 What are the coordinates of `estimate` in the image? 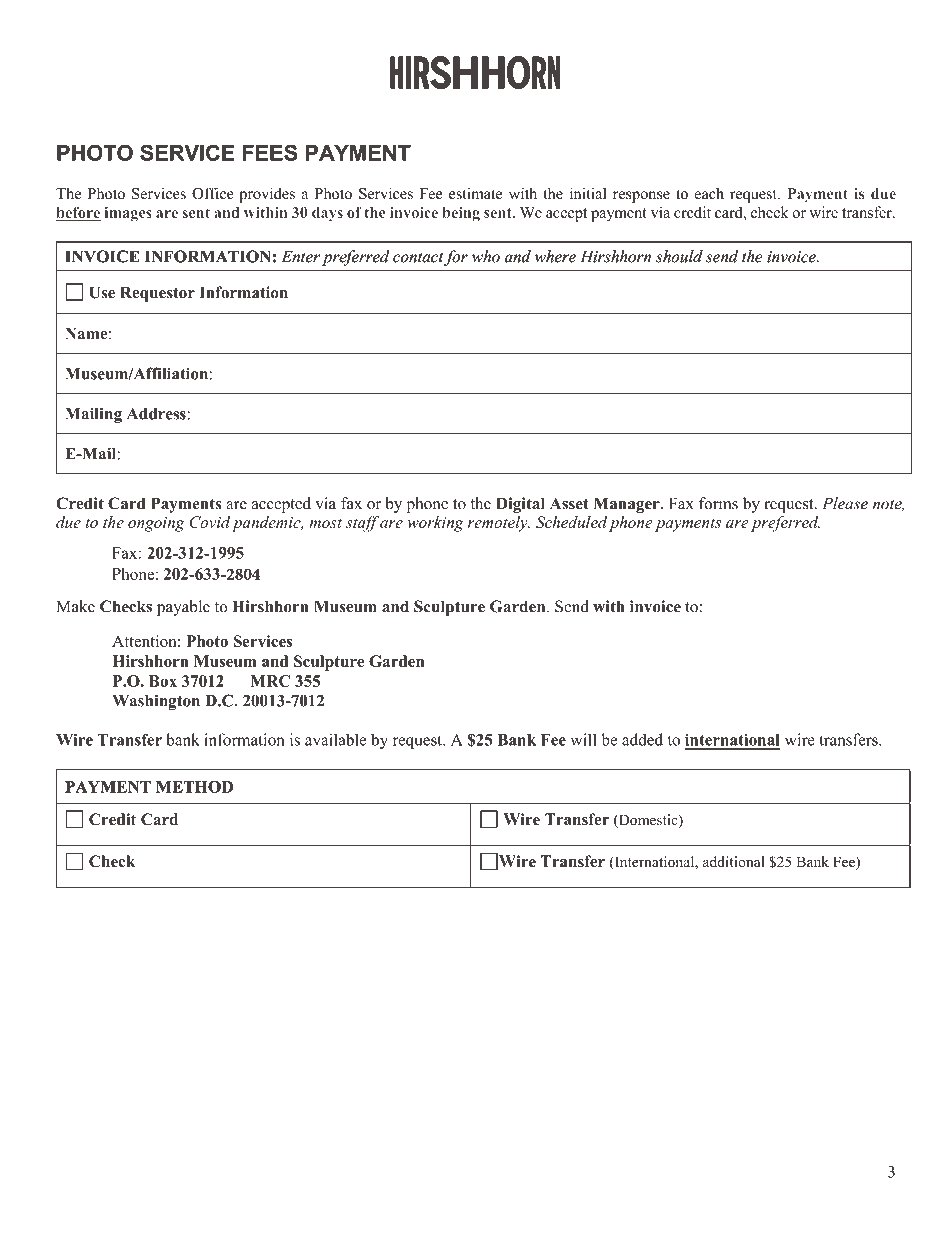 It's located at (475, 193).
